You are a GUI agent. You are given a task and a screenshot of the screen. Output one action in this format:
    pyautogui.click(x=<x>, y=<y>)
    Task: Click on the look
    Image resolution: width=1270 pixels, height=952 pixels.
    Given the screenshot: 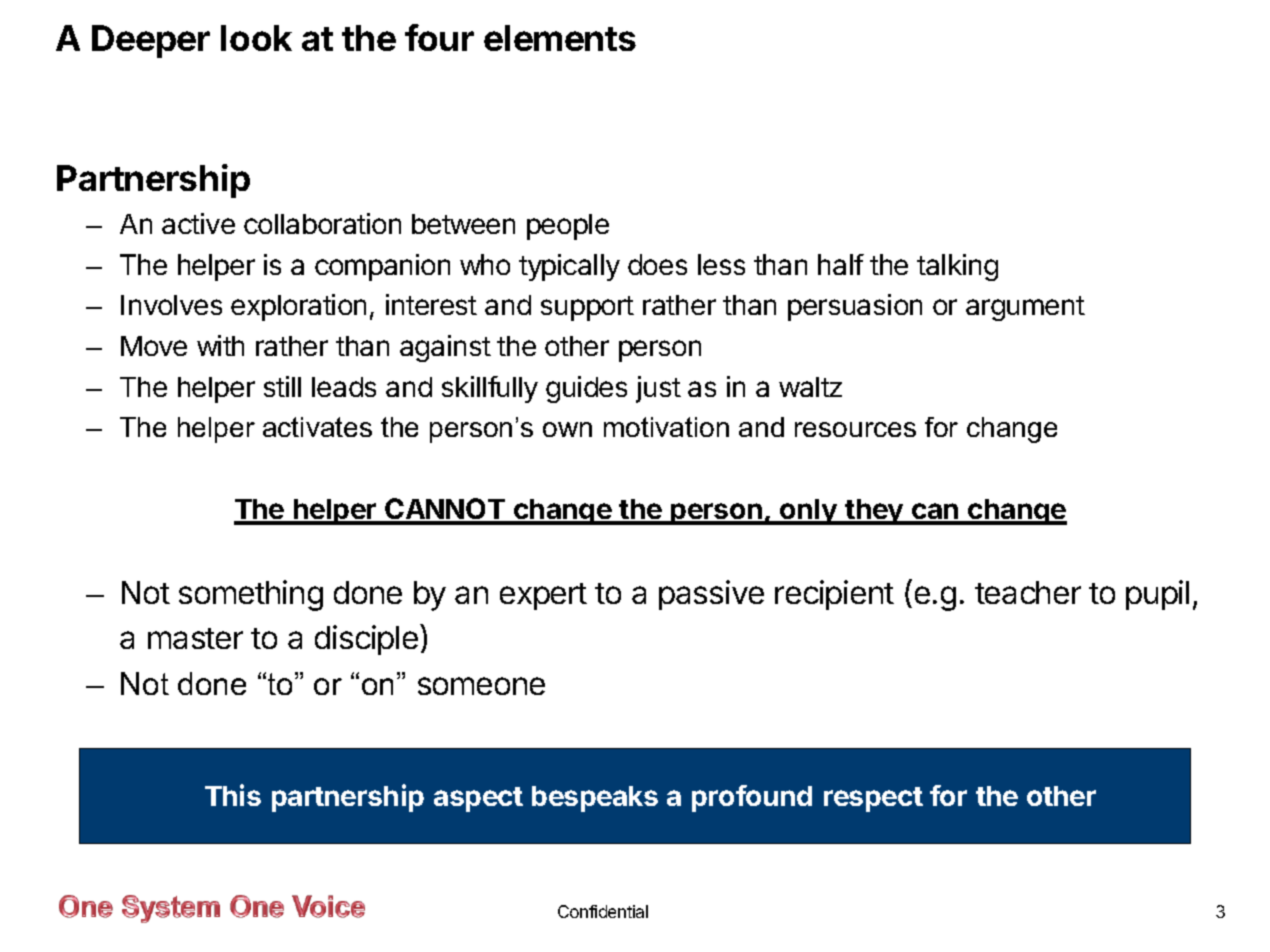 What is the action you would take?
    pyautogui.click(x=256, y=38)
